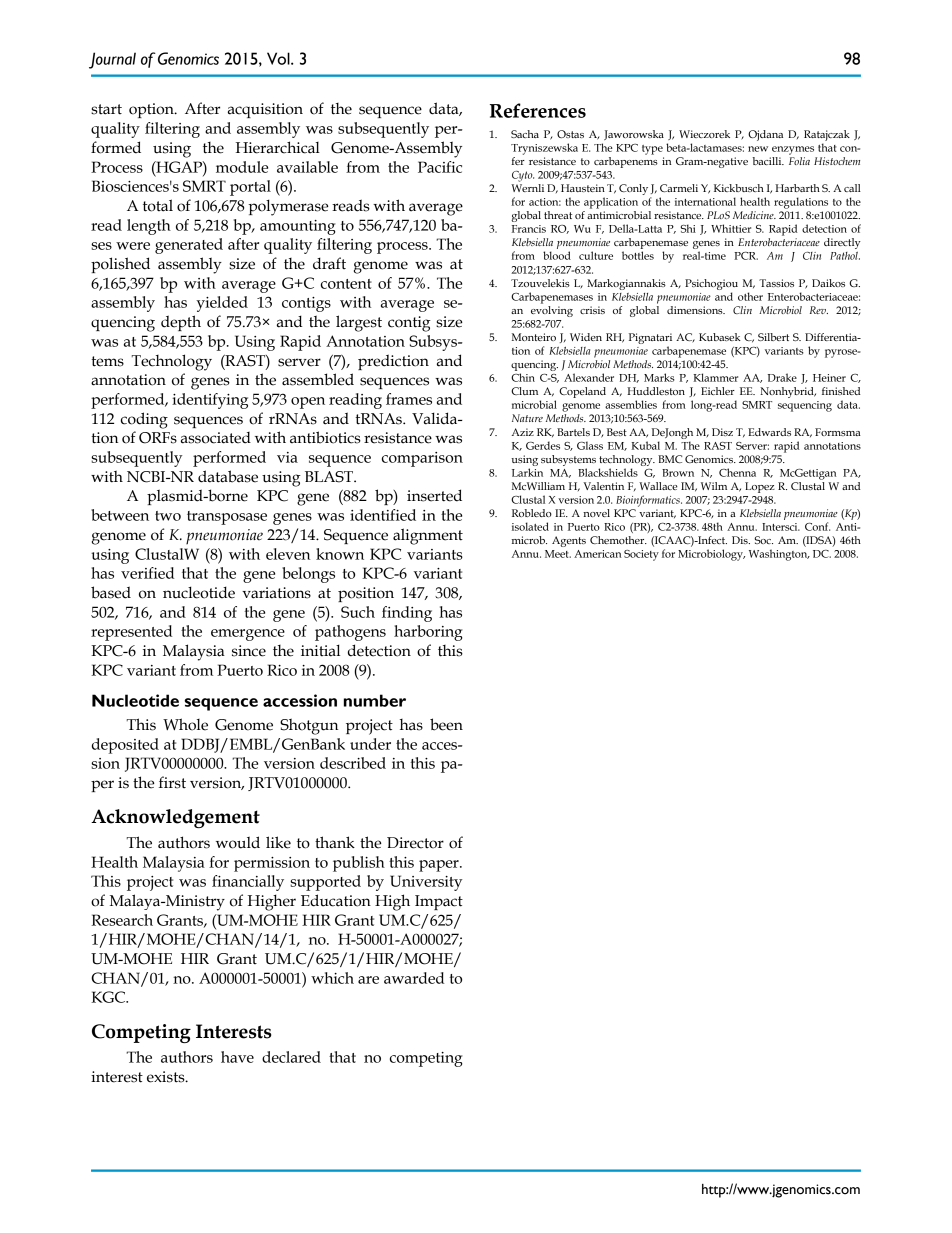 The height and width of the image is (1233, 952). What do you see at coordinates (439, 902) in the image?
I see `Impact` at bounding box center [439, 902].
